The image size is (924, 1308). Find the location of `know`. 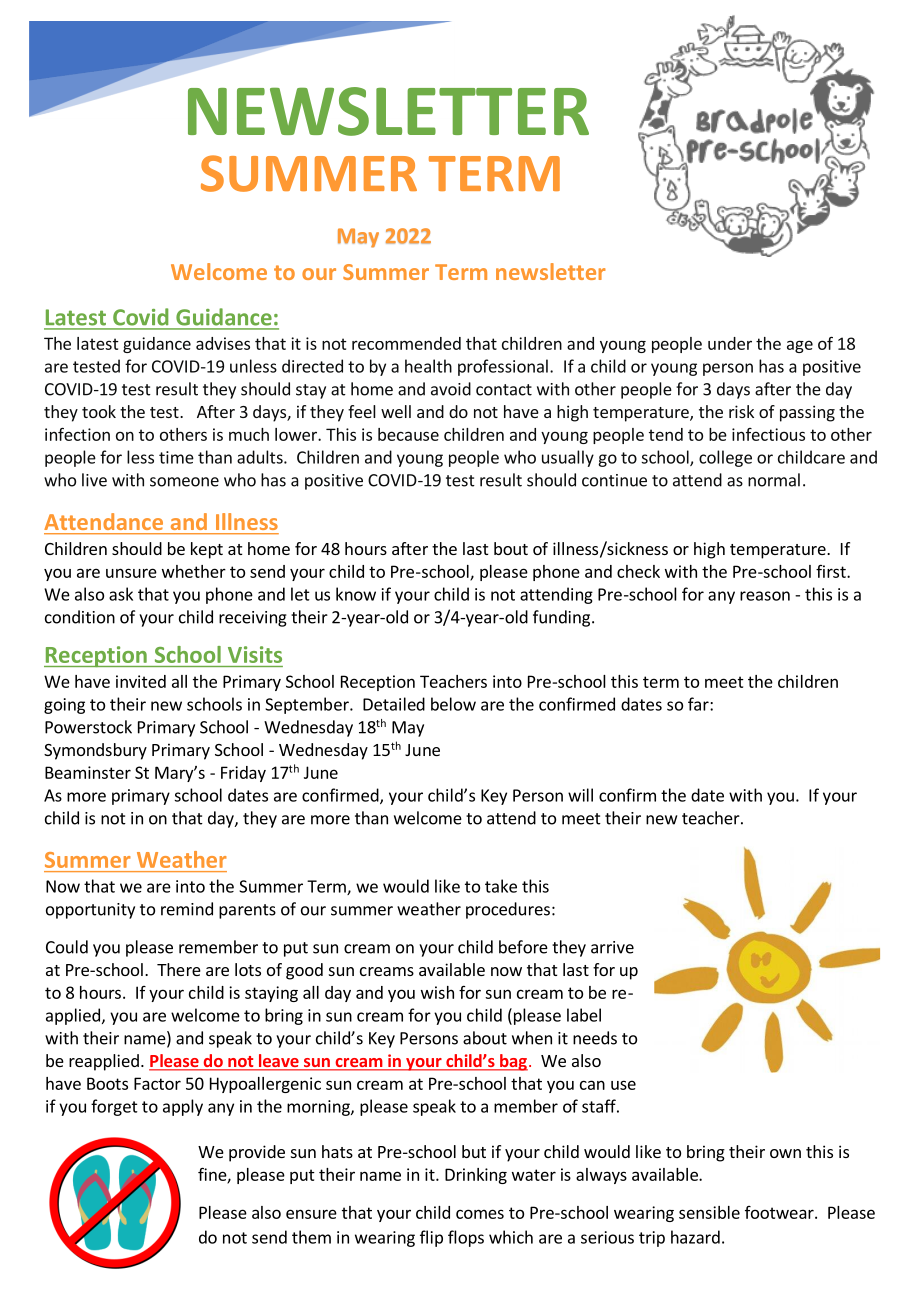

know is located at coordinates (356, 594).
